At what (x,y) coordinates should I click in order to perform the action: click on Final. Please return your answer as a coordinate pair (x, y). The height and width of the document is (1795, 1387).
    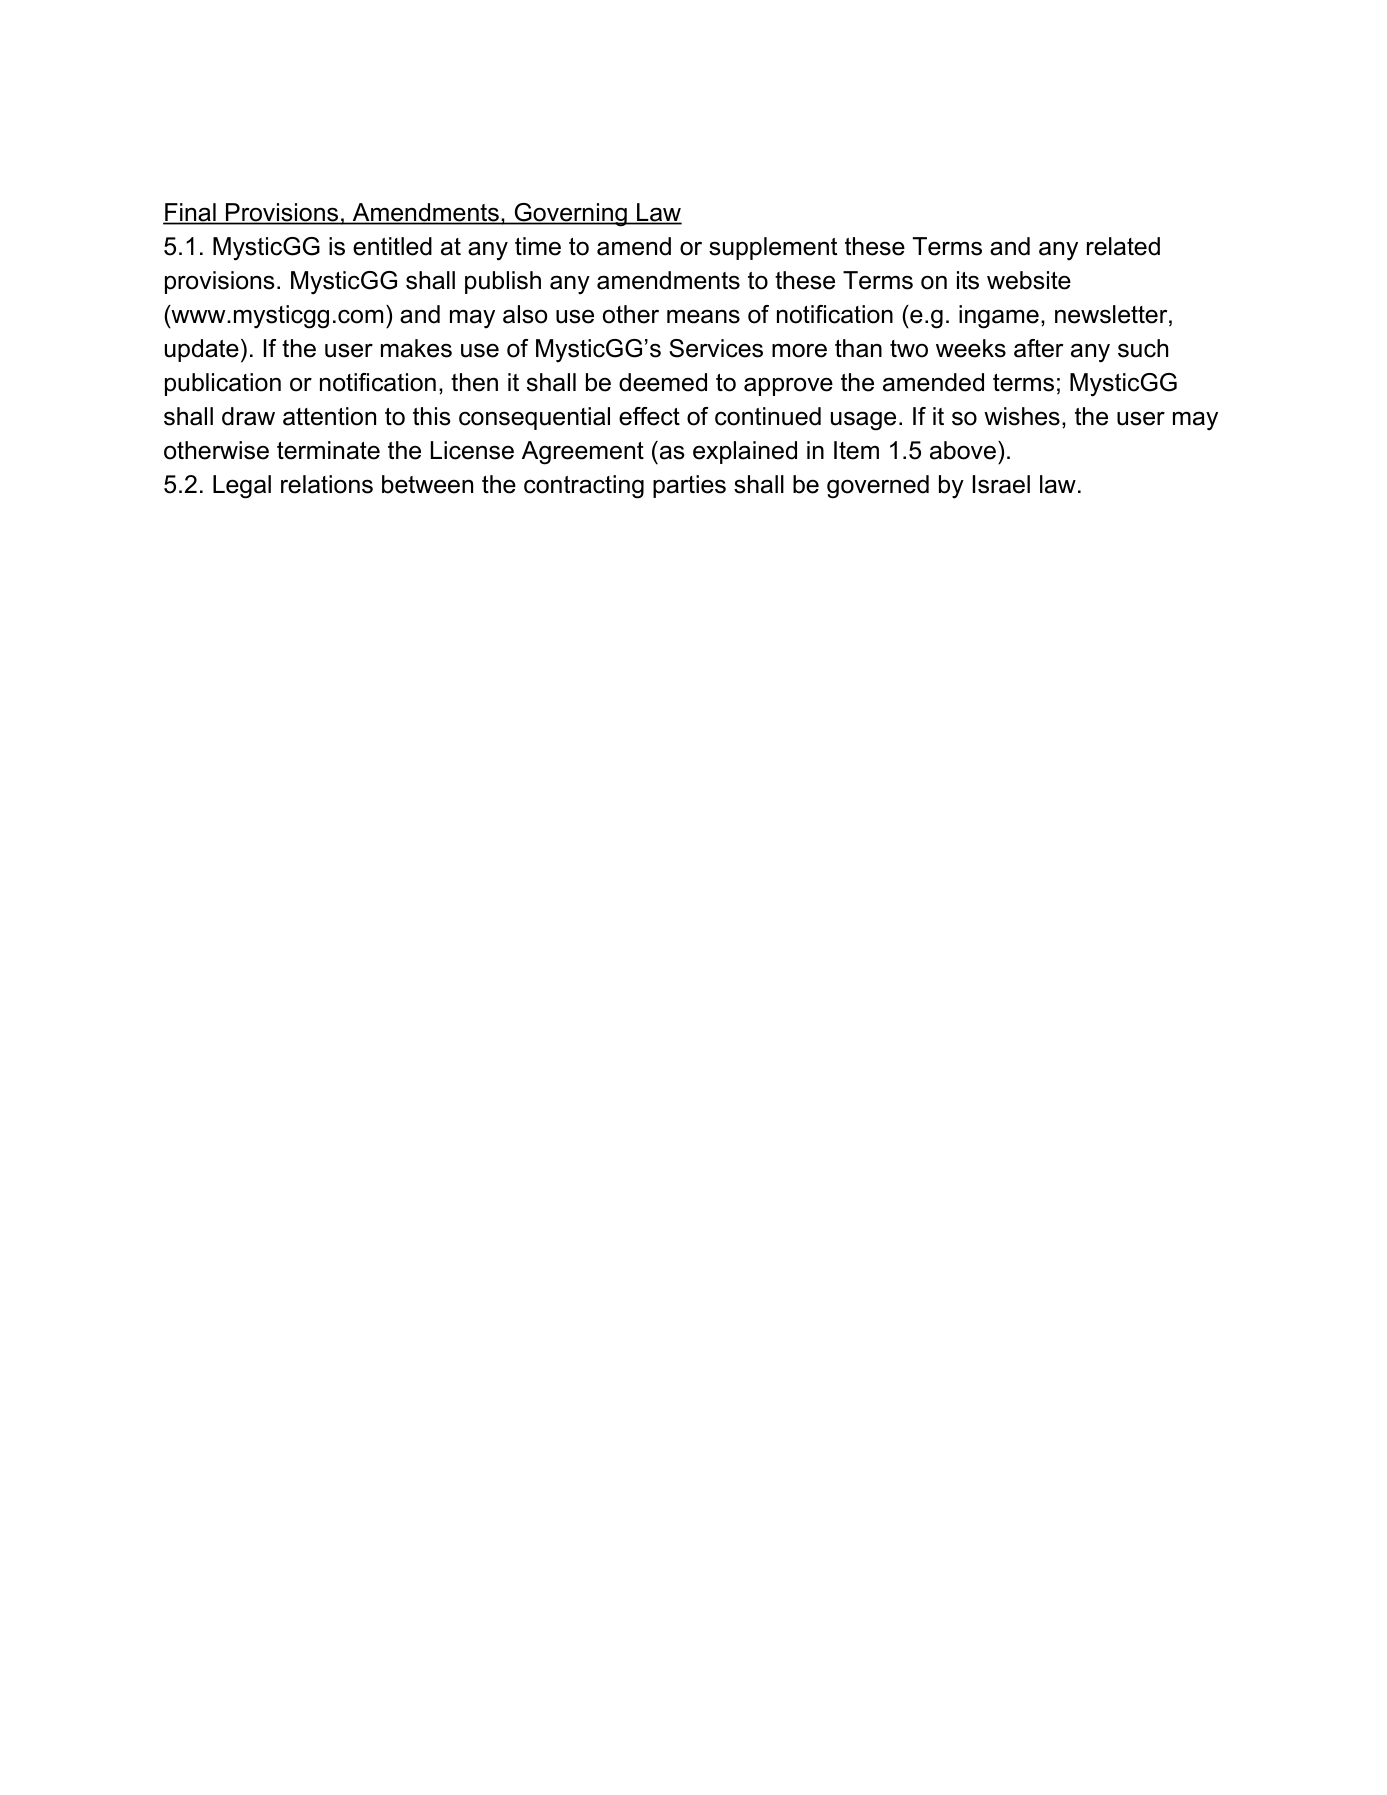
    Looking at the image, I should click on (190, 213).
